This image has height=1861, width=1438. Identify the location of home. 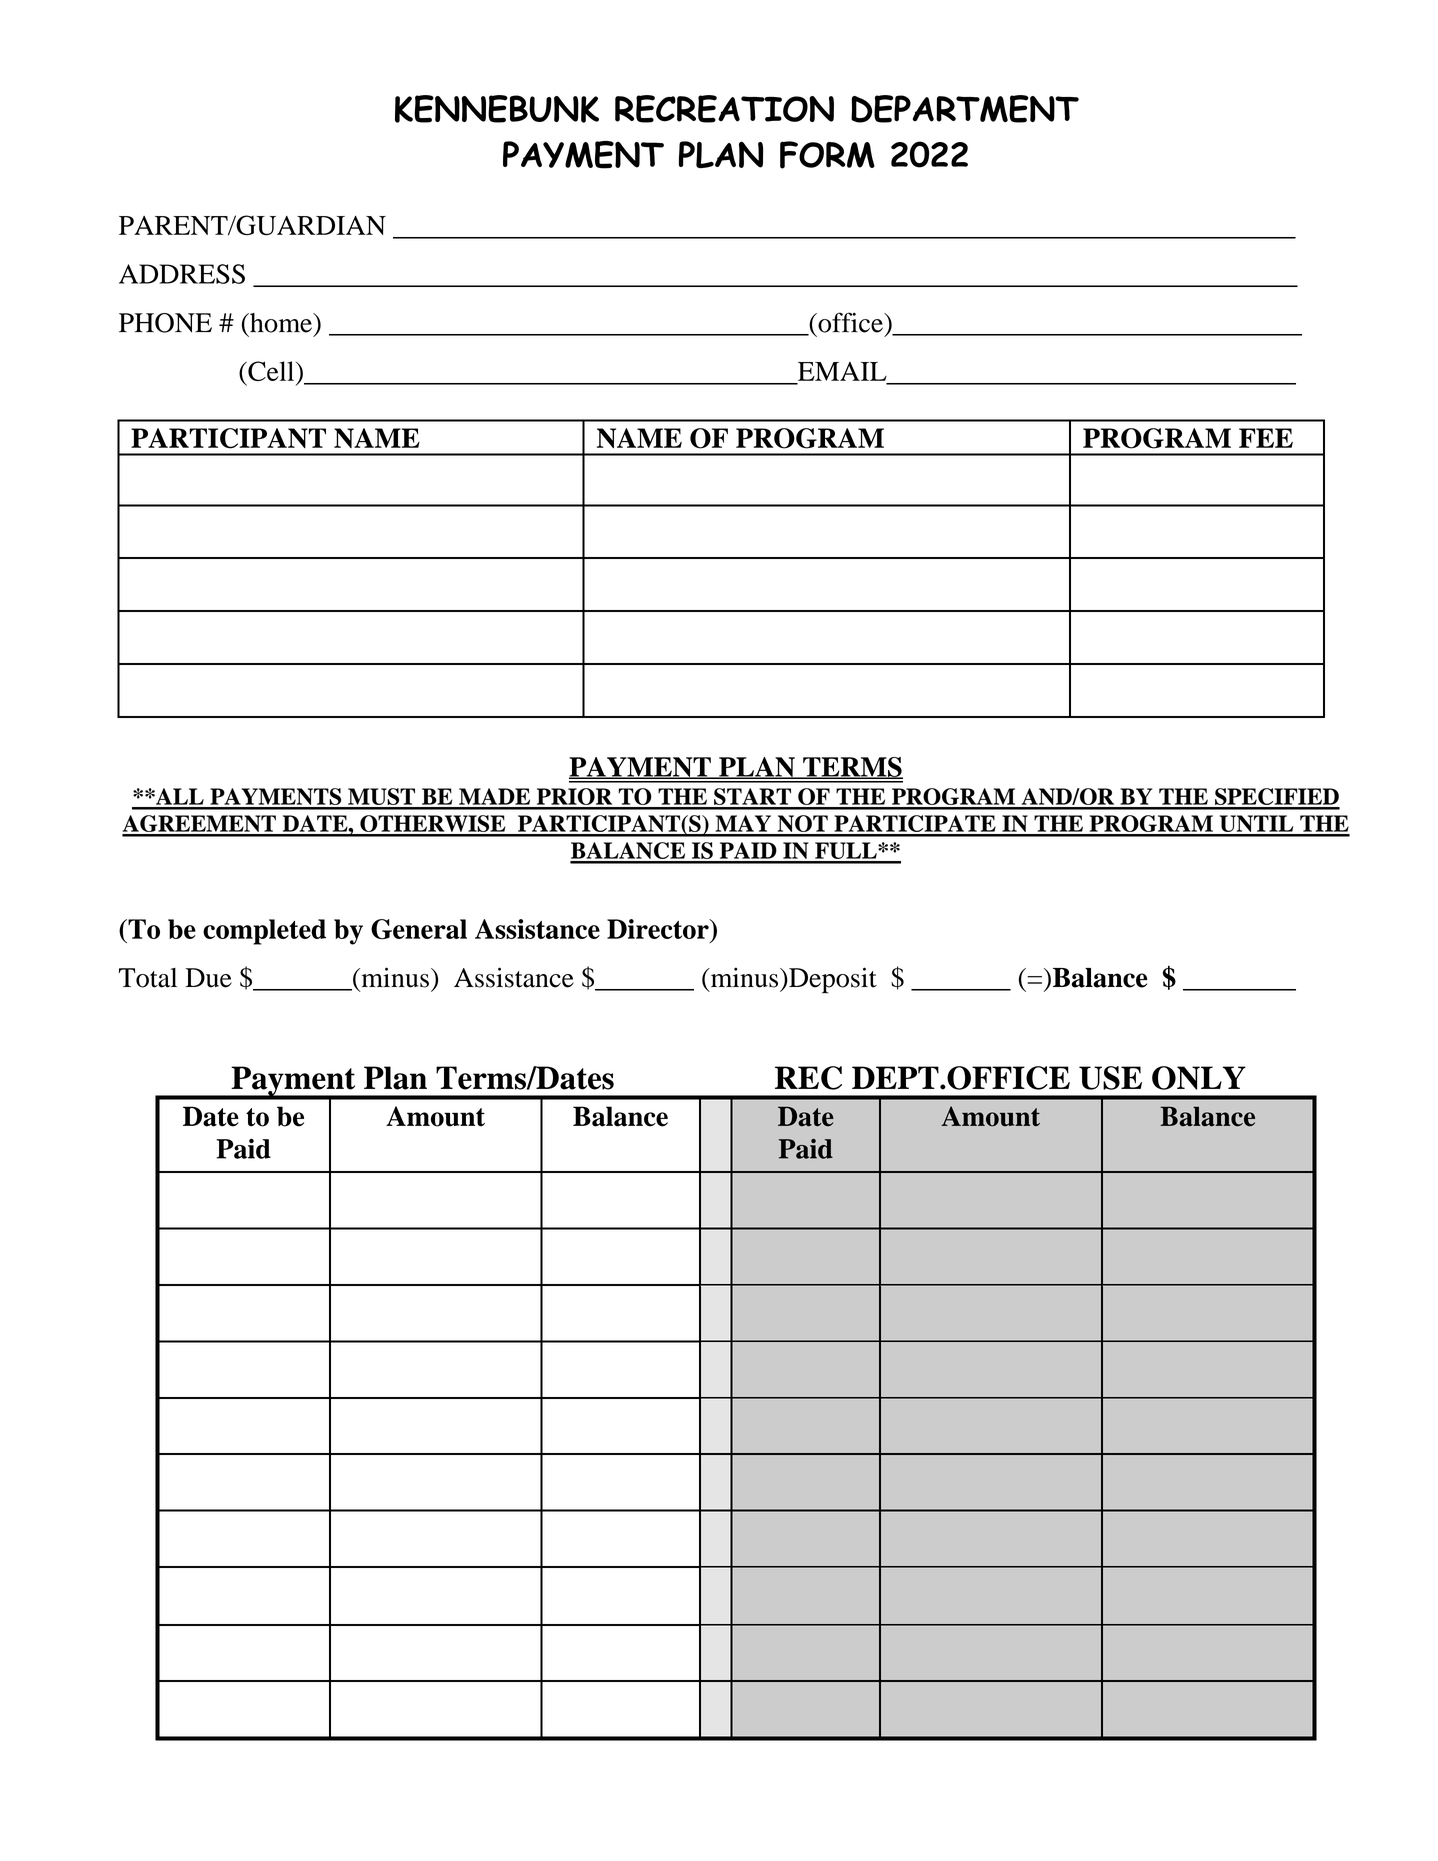
(281, 323).
